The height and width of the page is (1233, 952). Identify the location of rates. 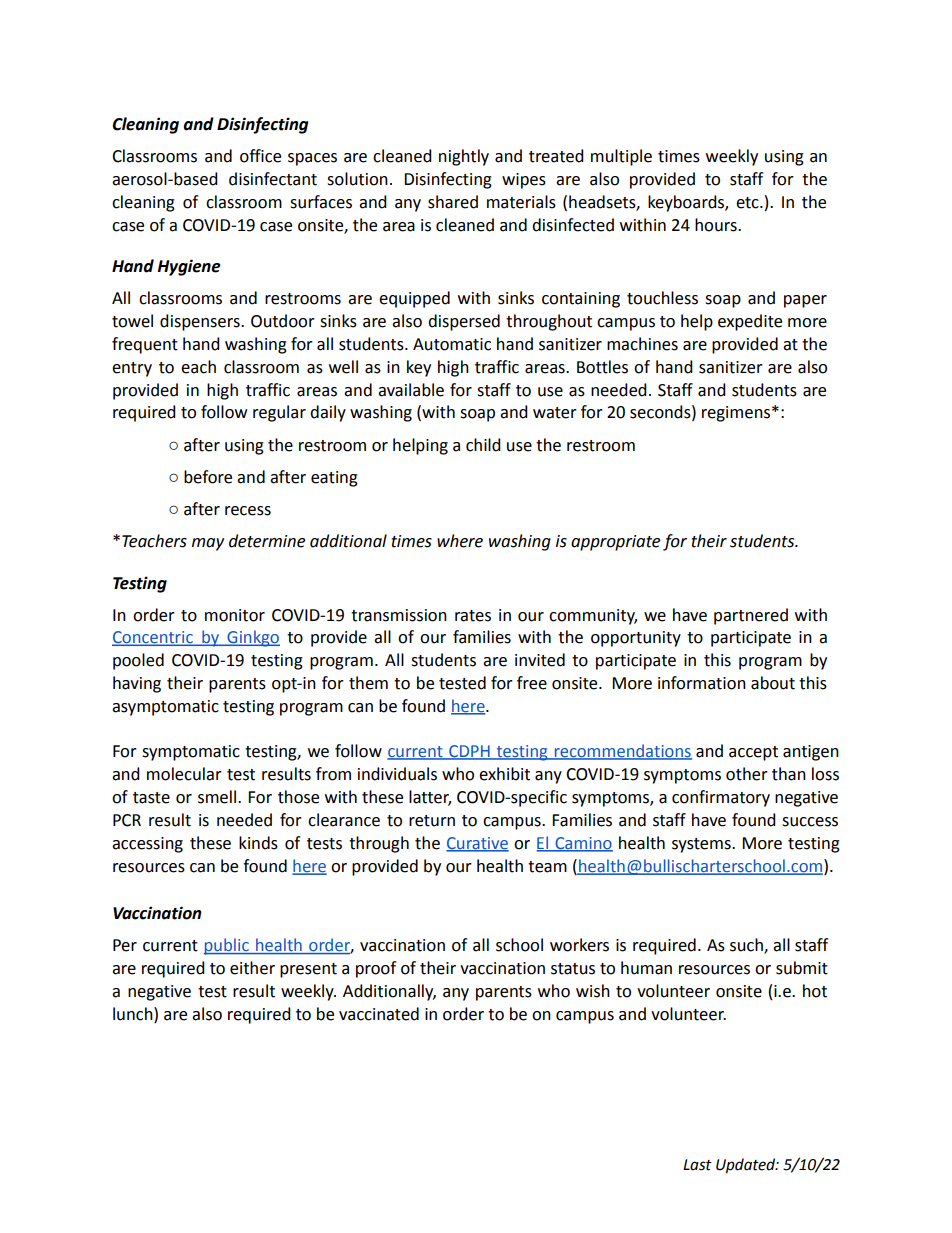
(473, 616).
